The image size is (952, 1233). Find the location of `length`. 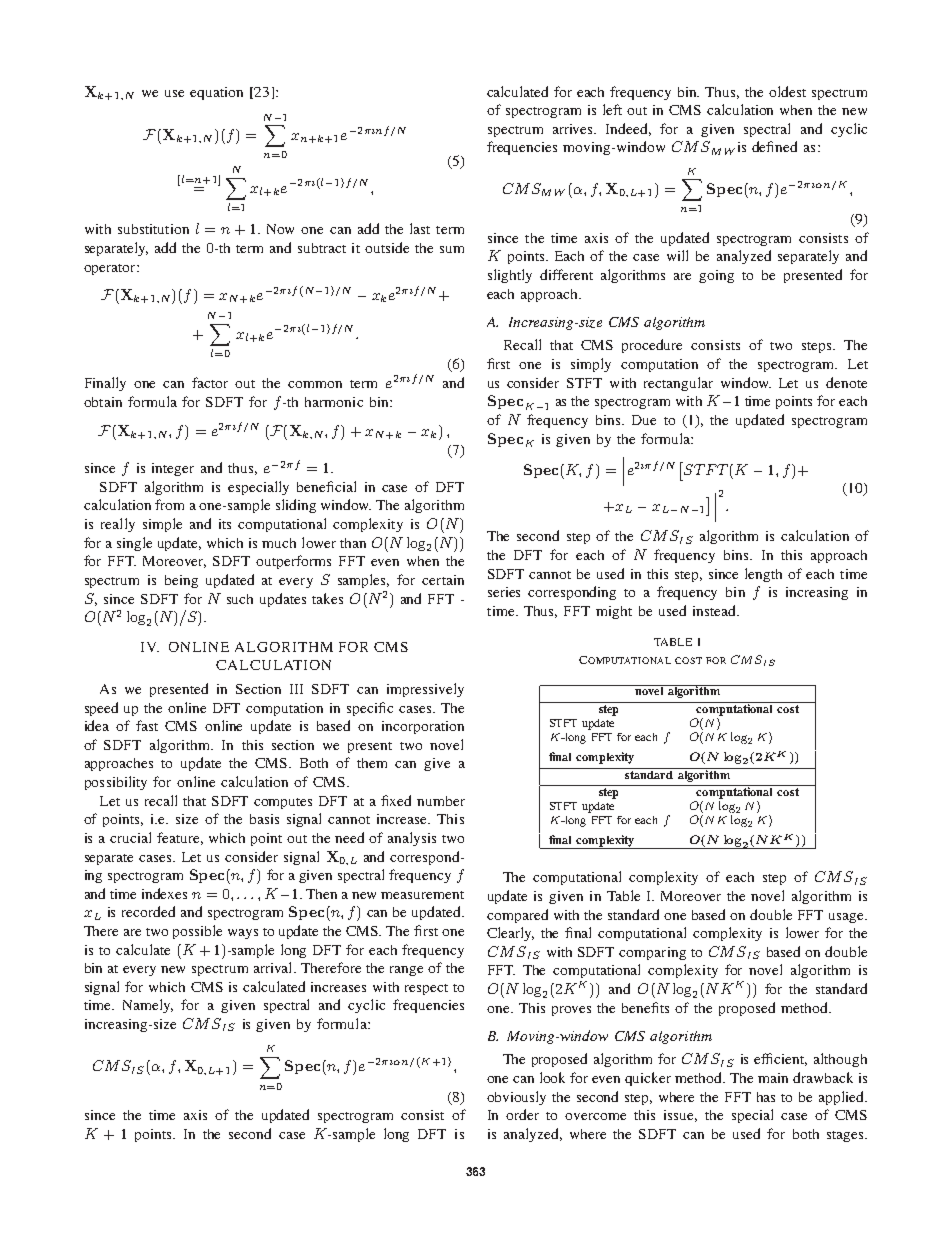

length is located at coordinates (763, 575).
